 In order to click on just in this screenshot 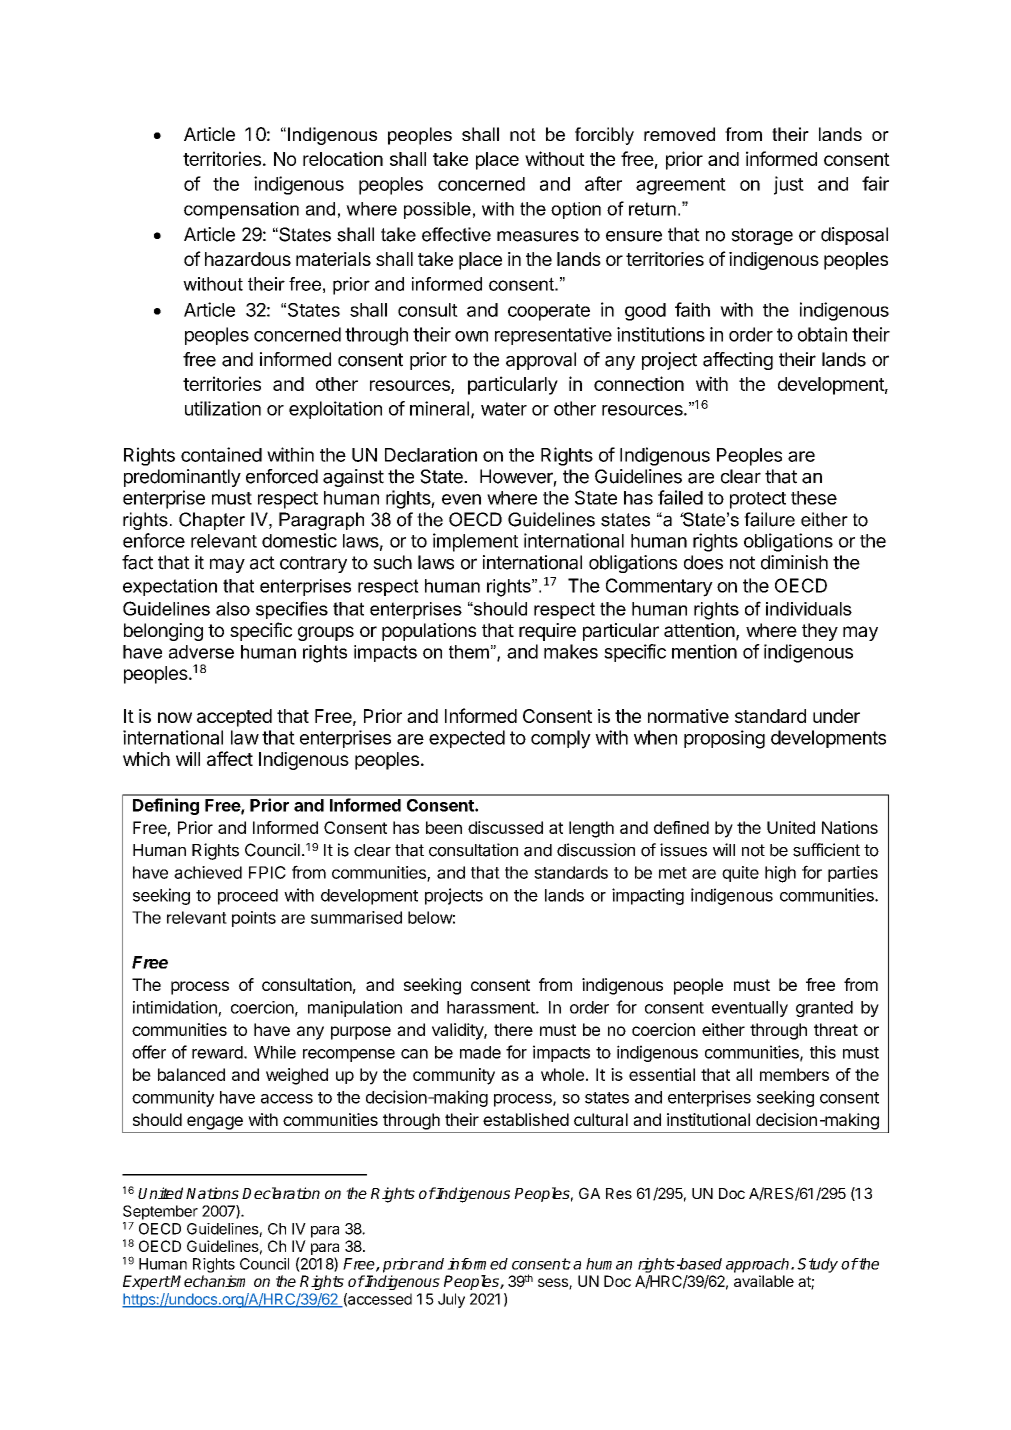, I will do `click(789, 185)`.
